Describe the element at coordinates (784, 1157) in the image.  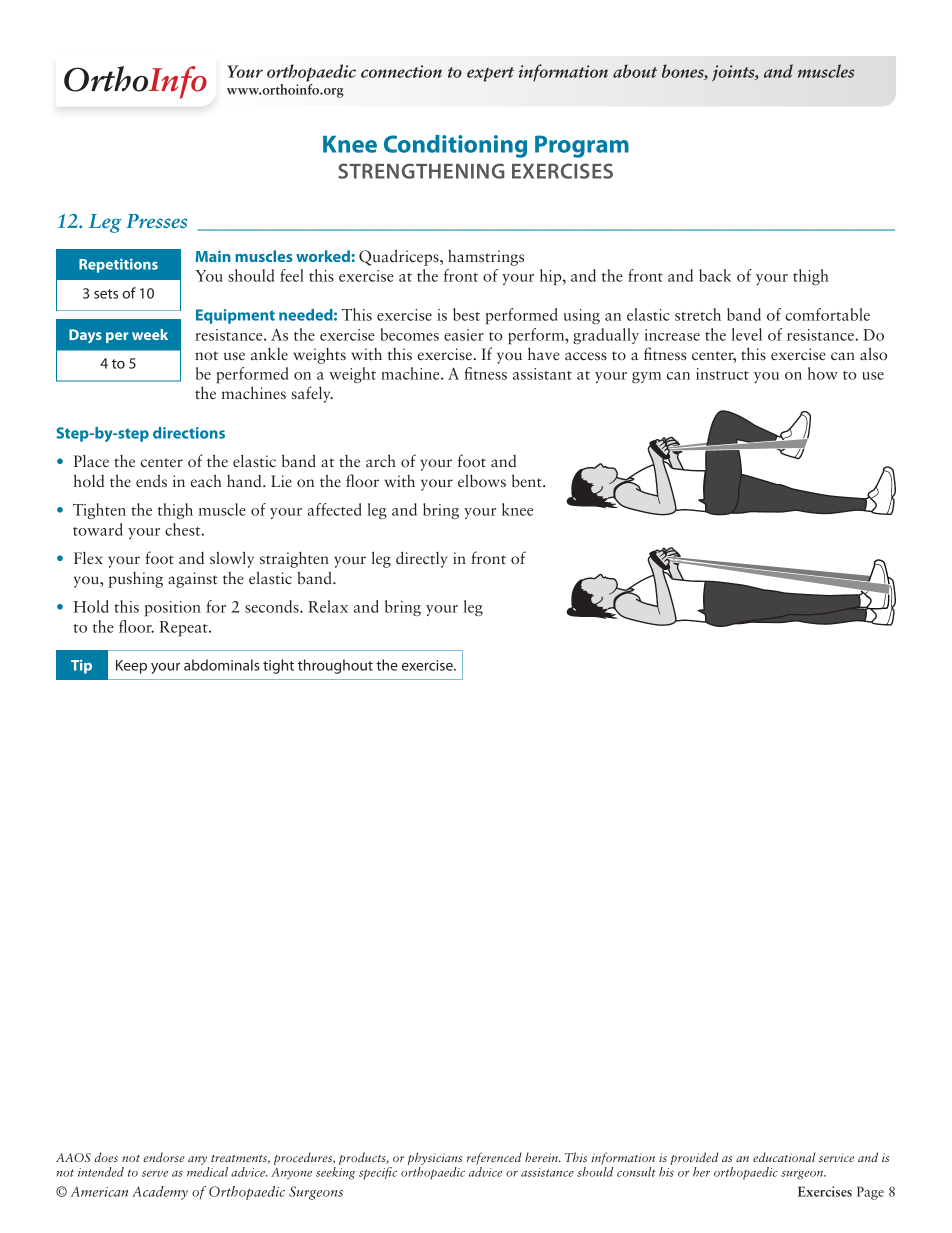
I see `educational` at that location.
